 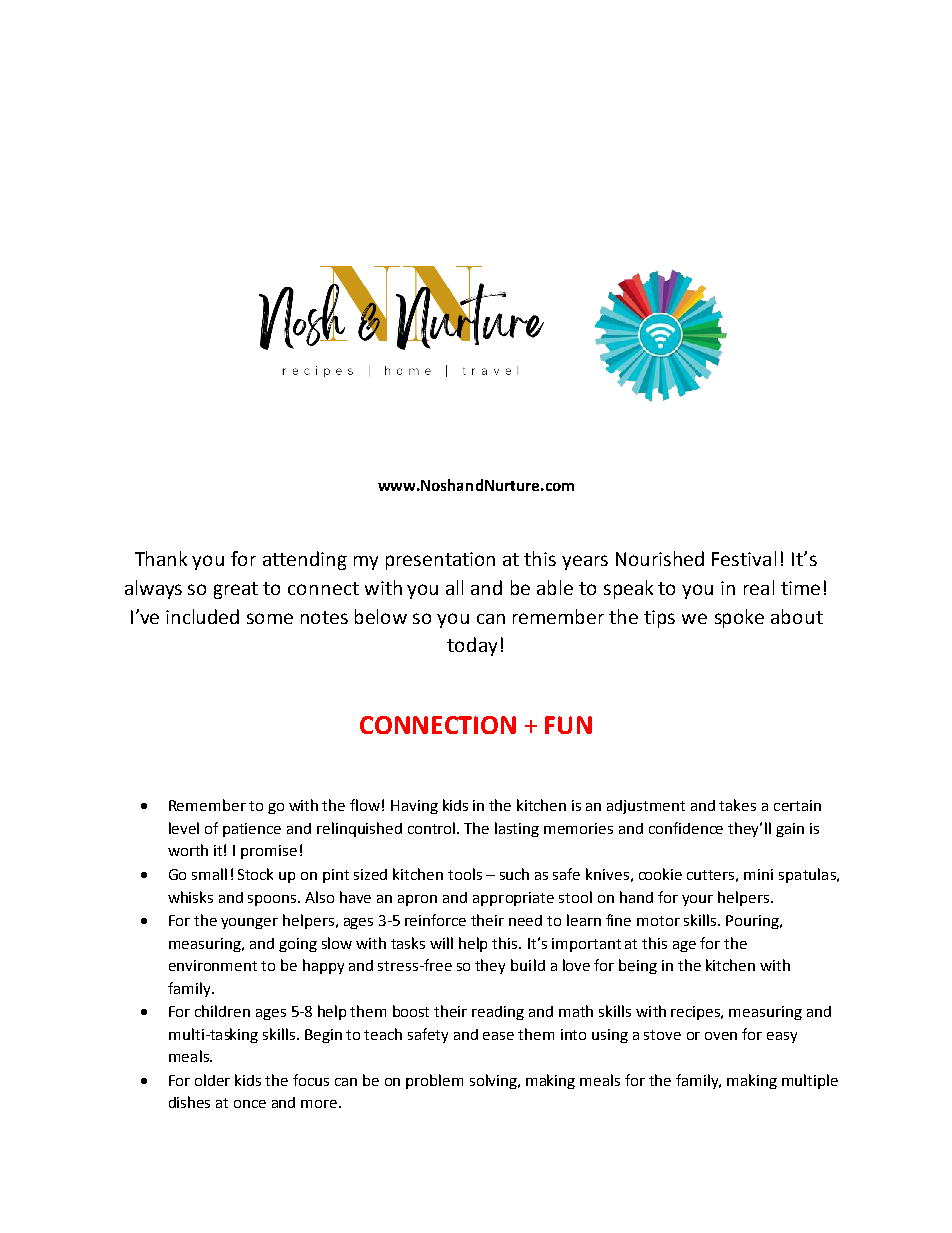 I want to click on Festival, so click(x=744, y=558).
